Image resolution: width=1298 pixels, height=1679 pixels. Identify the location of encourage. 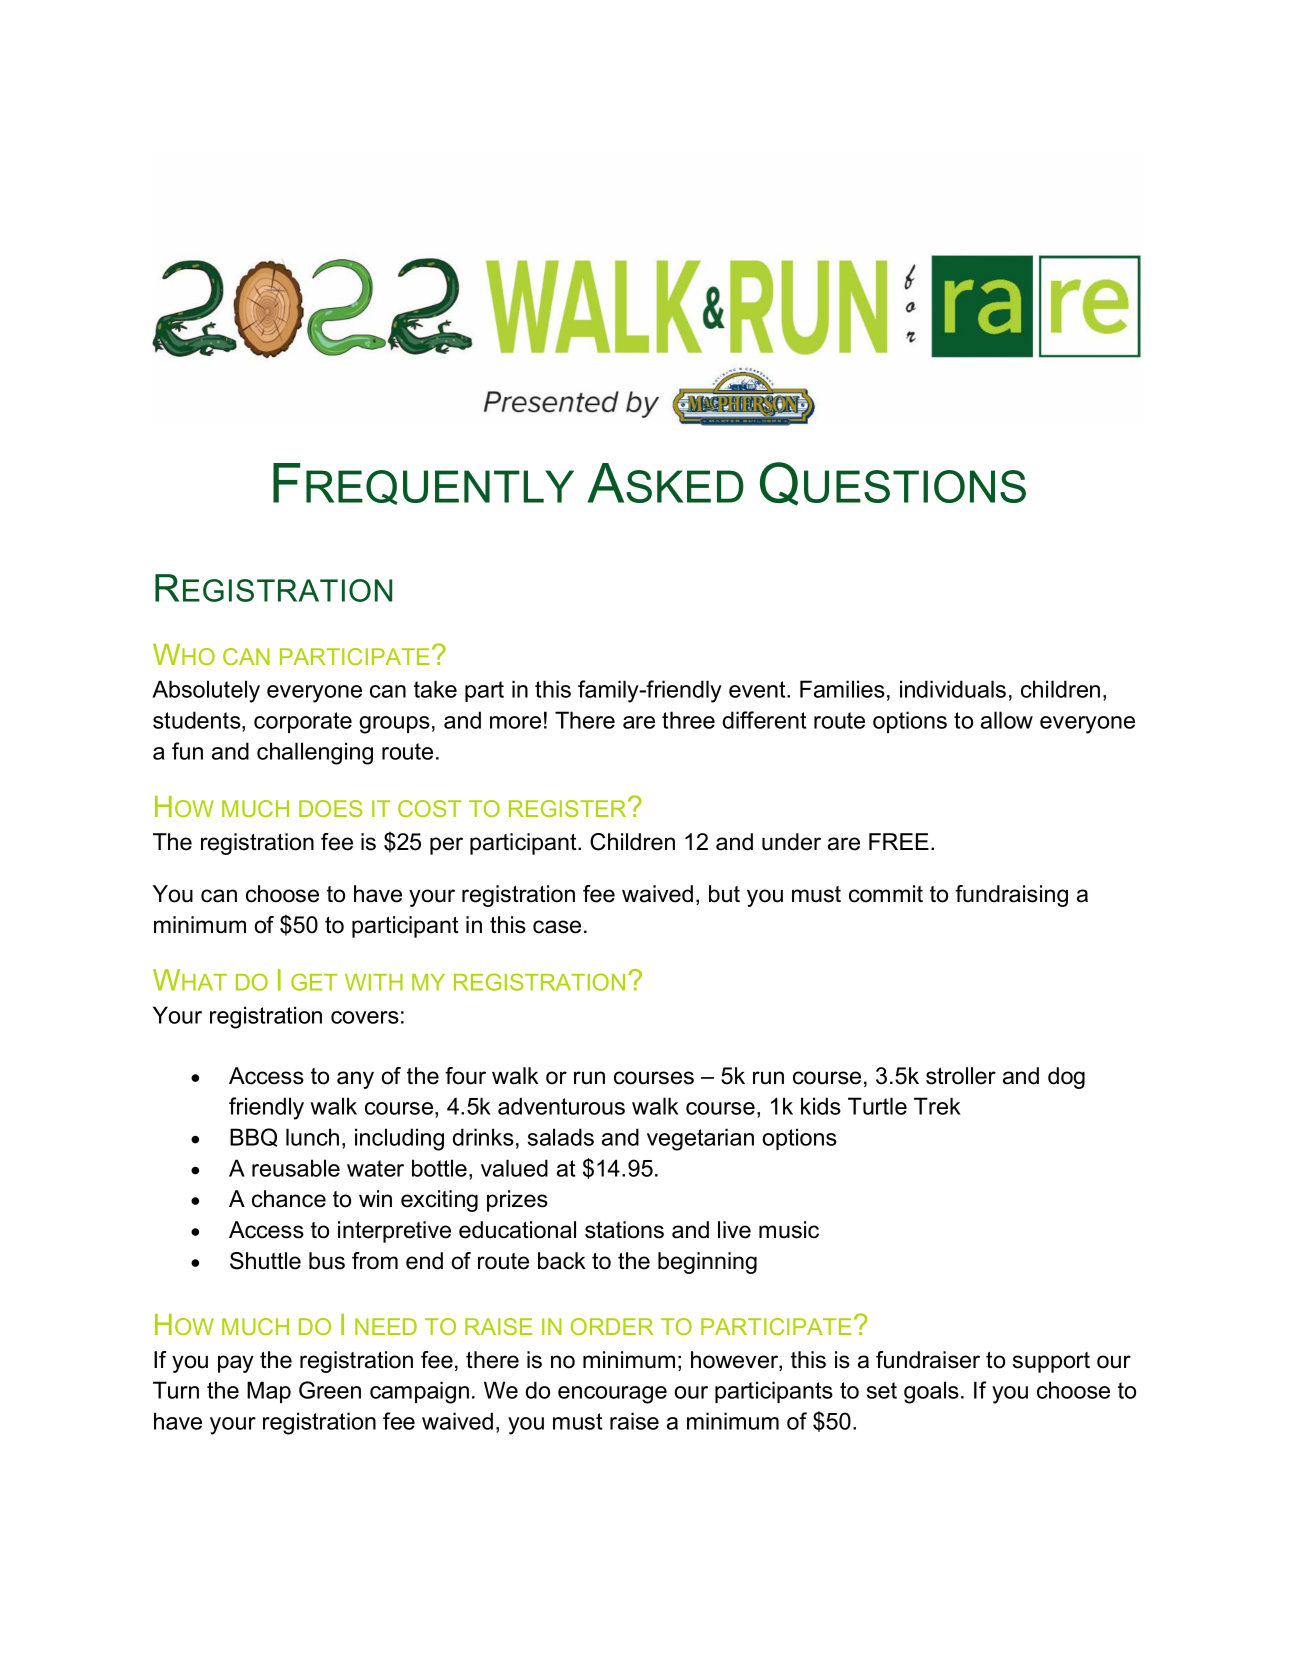
(612, 1395).
